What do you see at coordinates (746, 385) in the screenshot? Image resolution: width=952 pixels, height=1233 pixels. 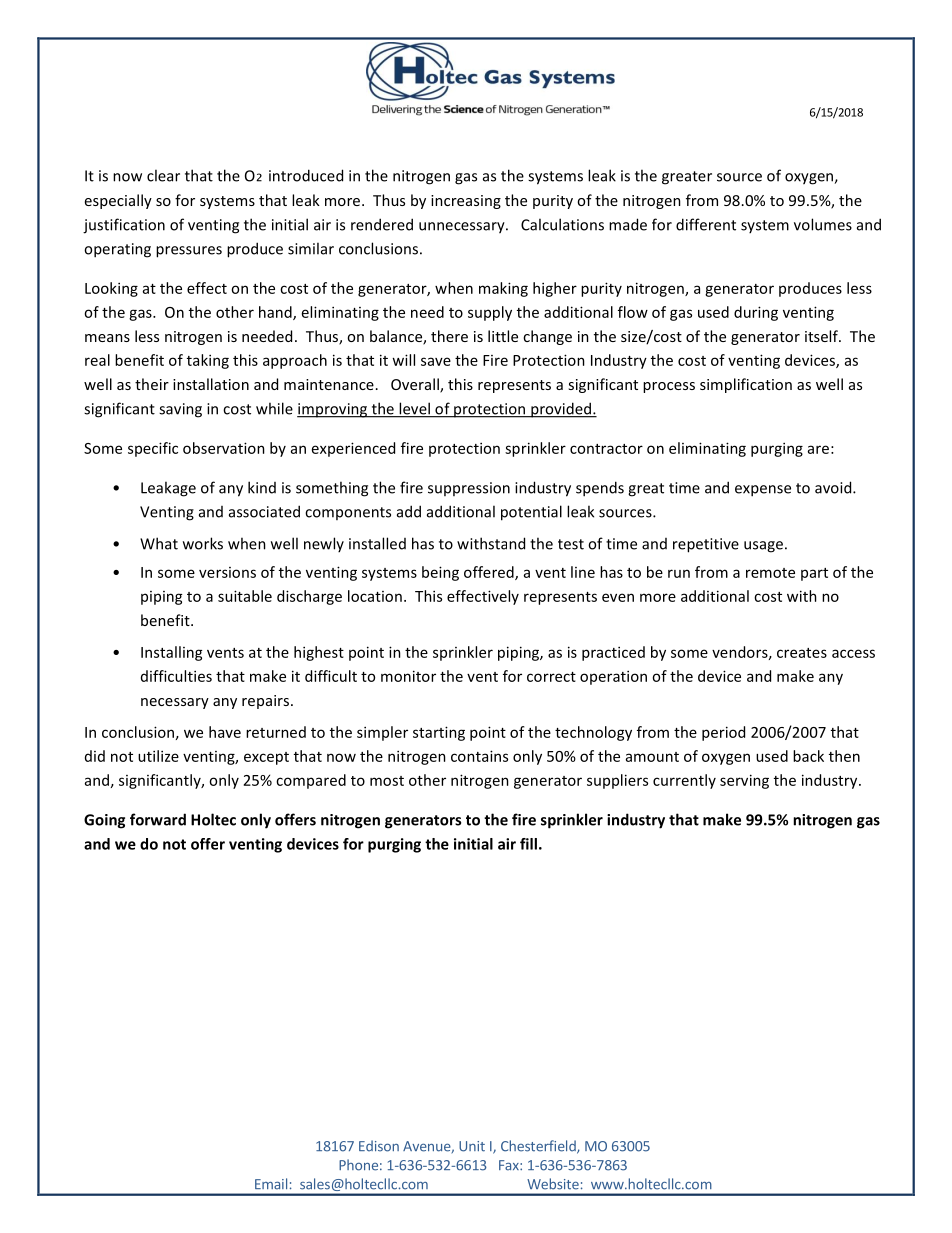 I see `simplification` at bounding box center [746, 385].
